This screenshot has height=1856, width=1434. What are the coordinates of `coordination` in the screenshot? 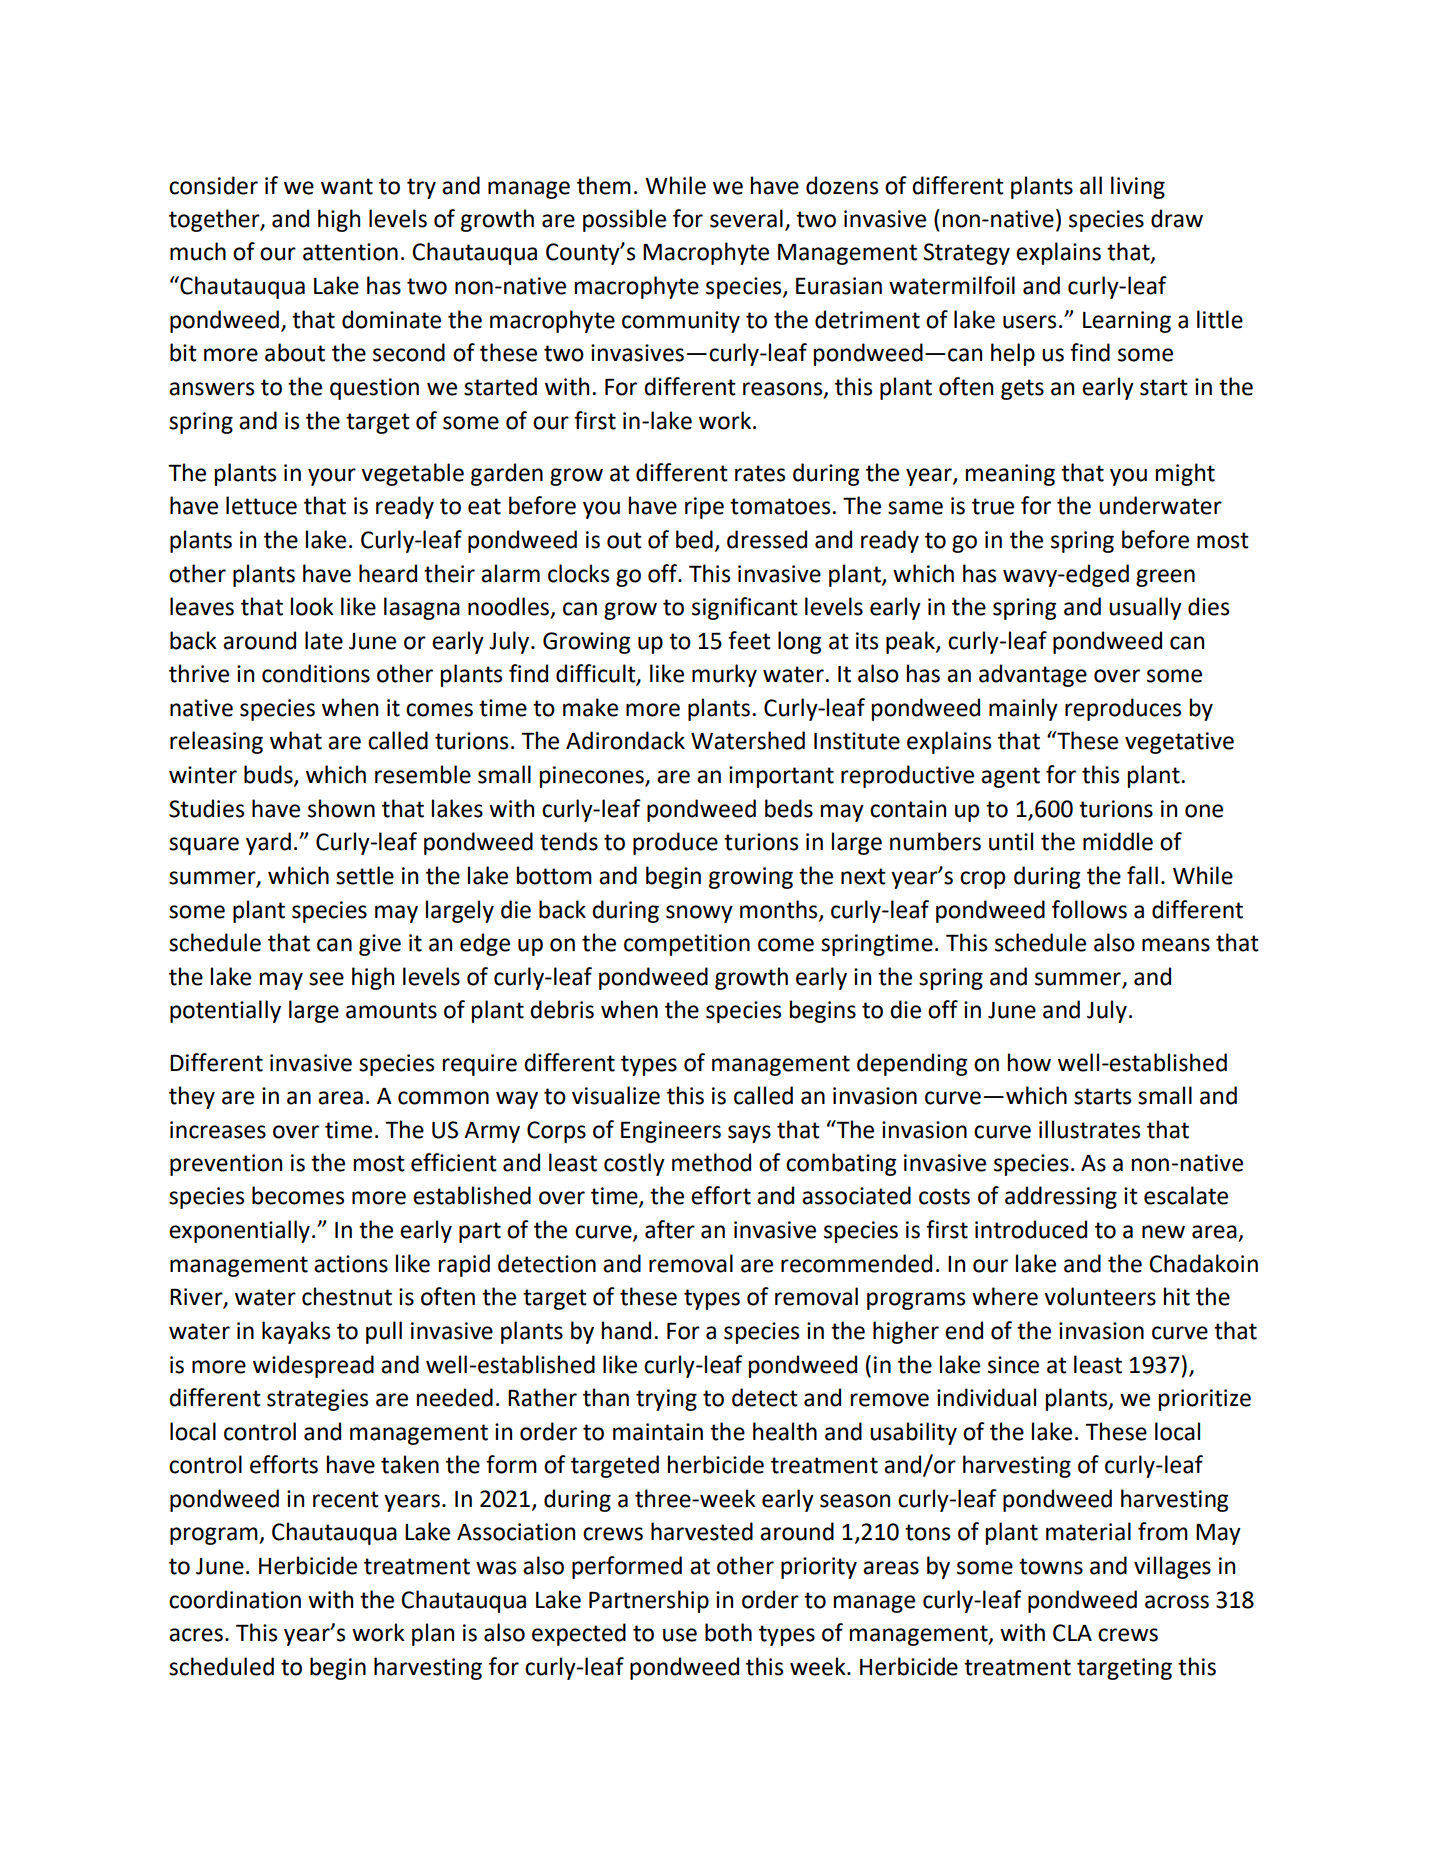 It's located at (235, 1599).
